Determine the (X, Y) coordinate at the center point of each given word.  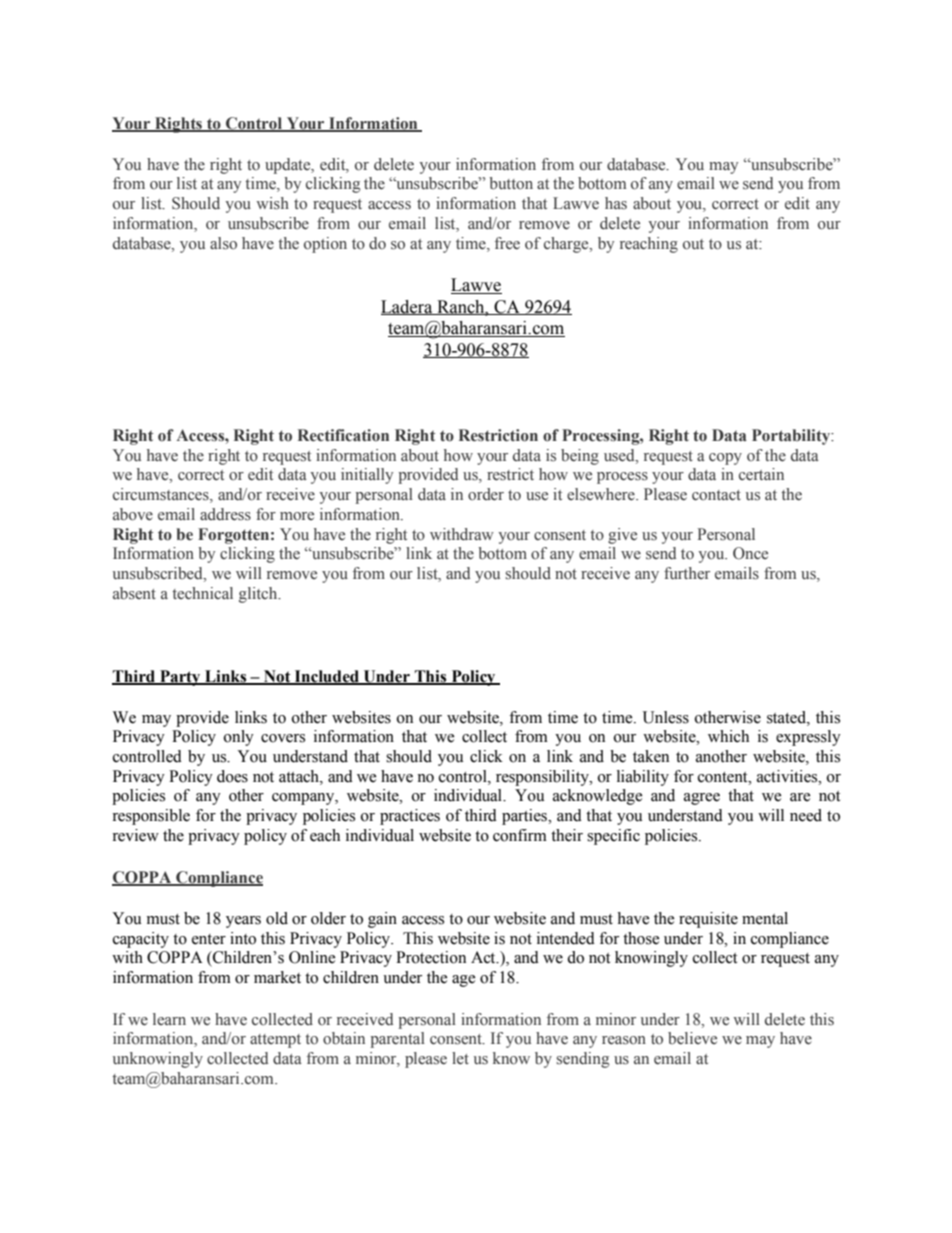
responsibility (543, 778)
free (507, 243)
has (616, 203)
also (223, 243)
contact (716, 495)
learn (169, 1019)
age (464, 981)
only (239, 738)
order (486, 494)
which (728, 736)
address (225, 514)
